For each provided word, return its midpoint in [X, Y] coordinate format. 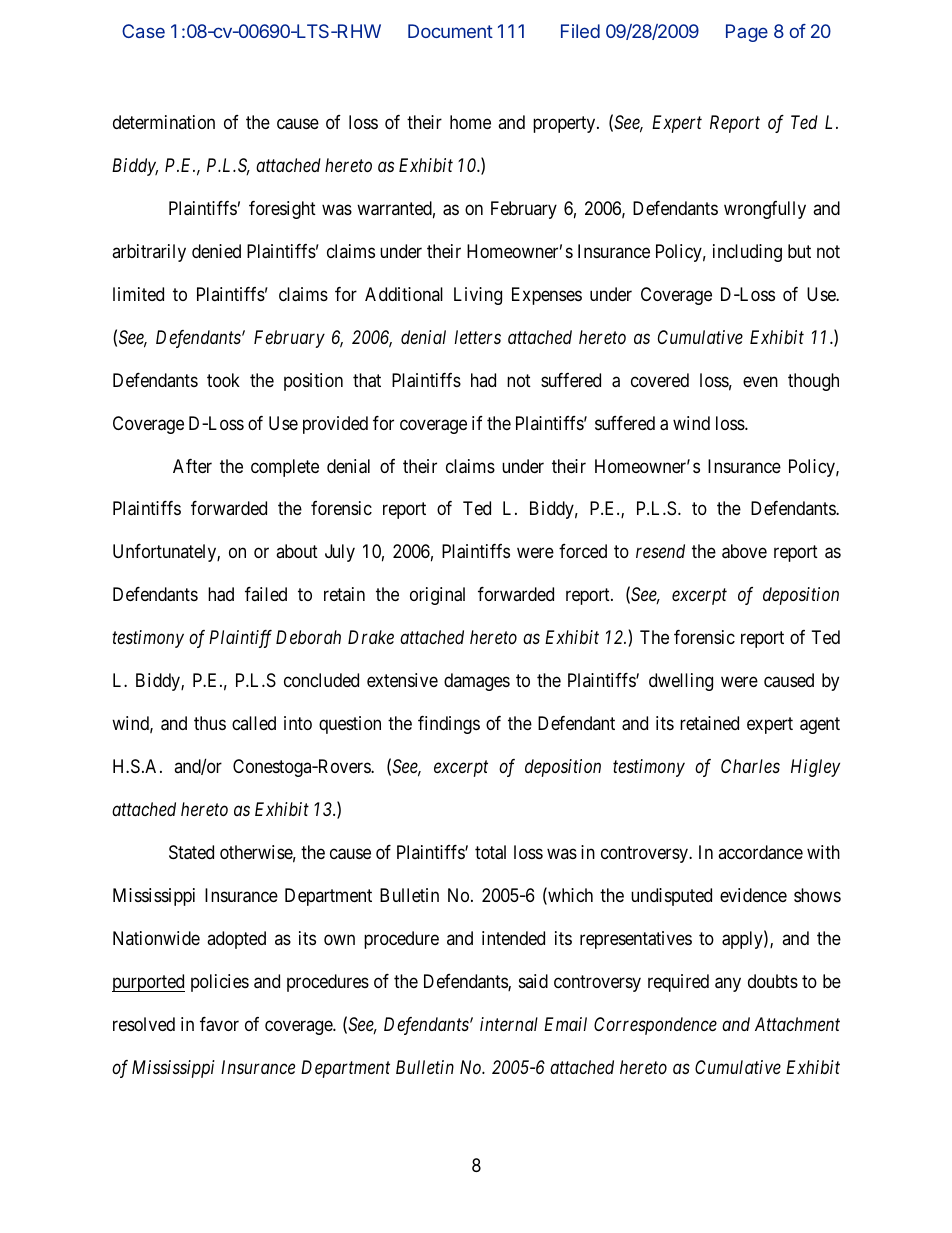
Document [450, 31]
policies [220, 983]
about [297, 551]
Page [747, 33]
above [744, 551]
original [437, 596]
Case [143, 31]
